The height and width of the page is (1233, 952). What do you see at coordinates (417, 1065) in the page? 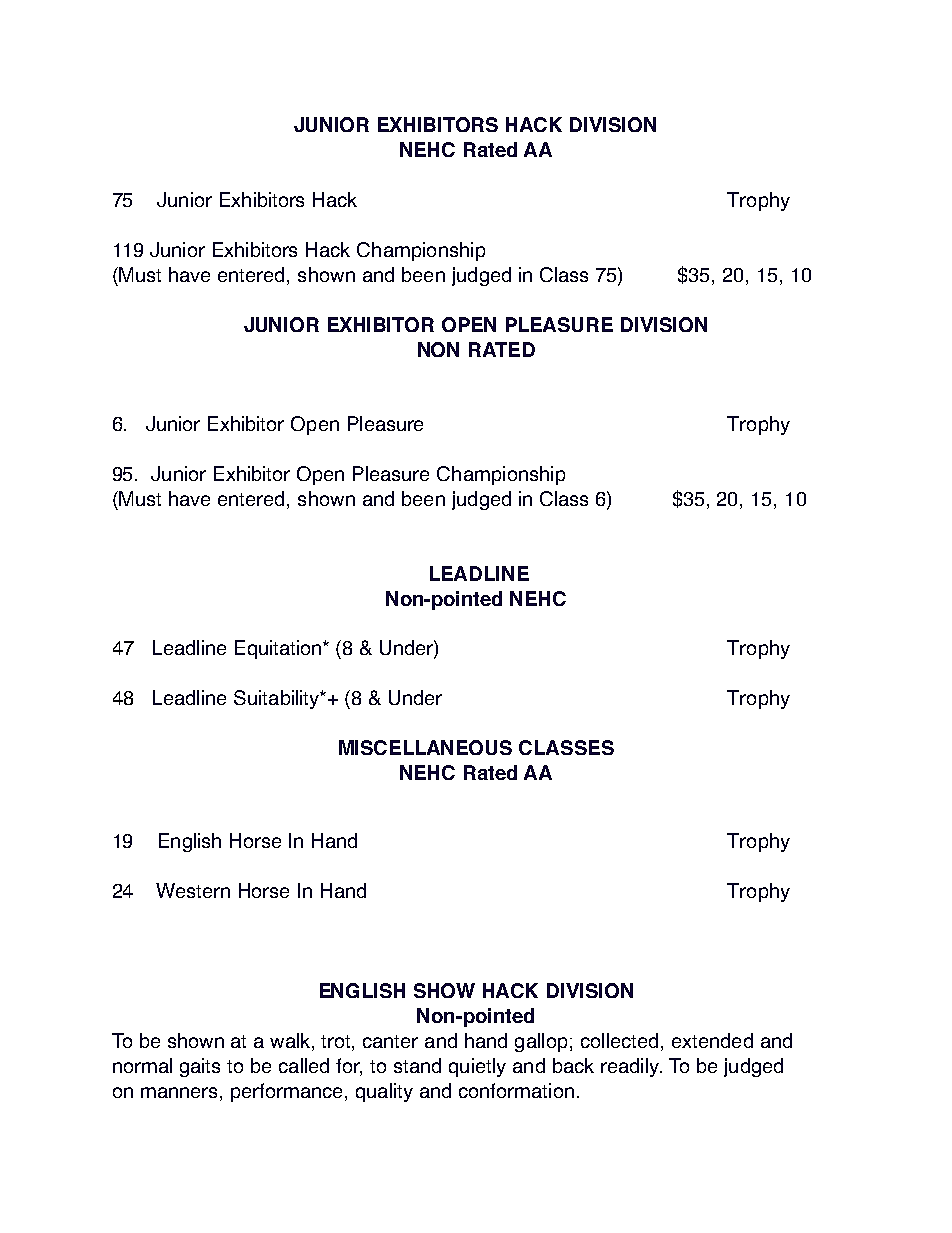
I see `stand` at bounding box center [417, 1065].
